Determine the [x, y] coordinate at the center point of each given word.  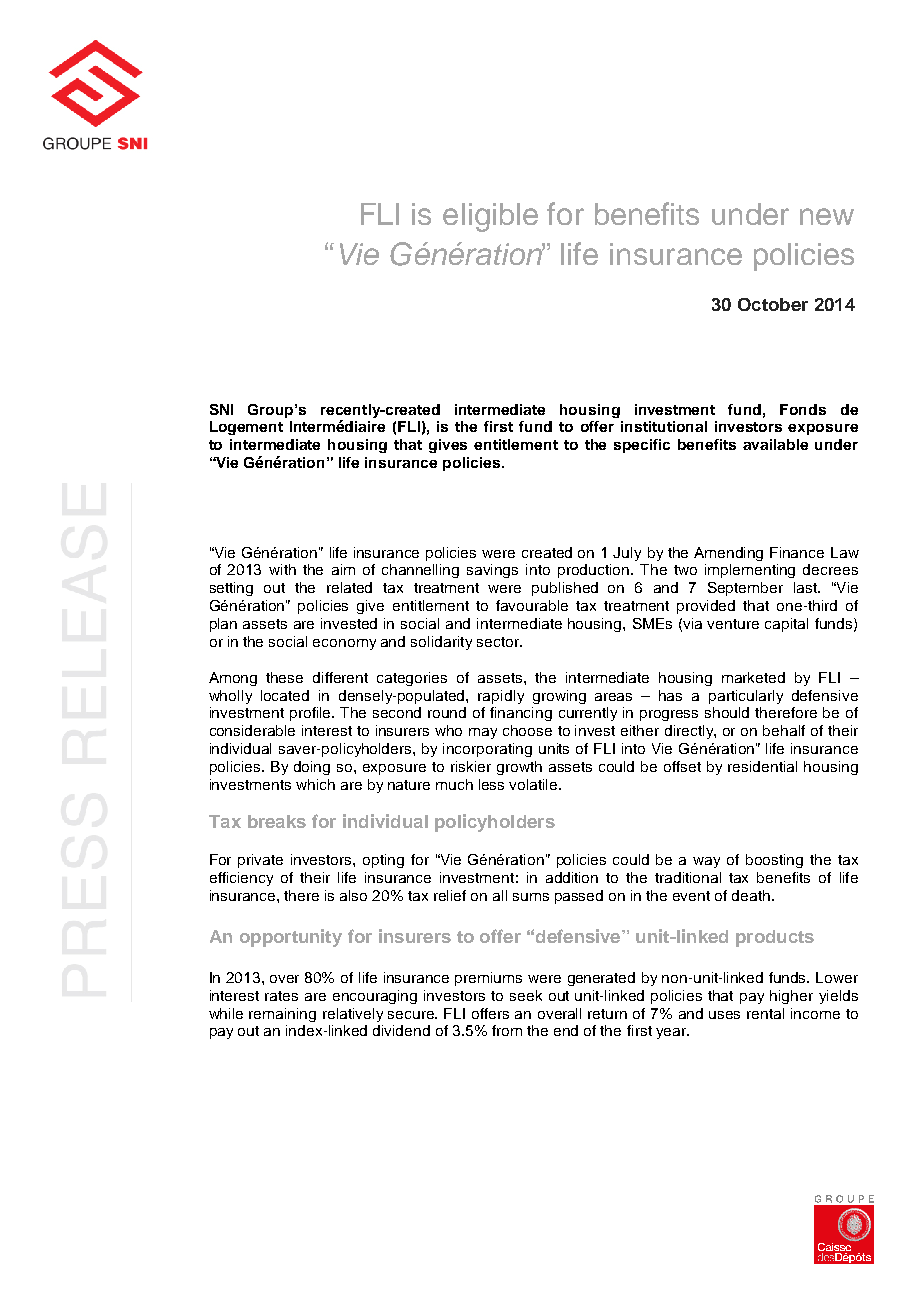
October [773, 304]
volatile [534, 784]
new [827, 216]
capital [786, 625]
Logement [246, 428]
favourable [532, 605]
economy [344, 644]
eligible [490, 217]
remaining [282, 1015]
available [775, 444]
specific [642, 446]
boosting [774, 861]
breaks [277, 821]
